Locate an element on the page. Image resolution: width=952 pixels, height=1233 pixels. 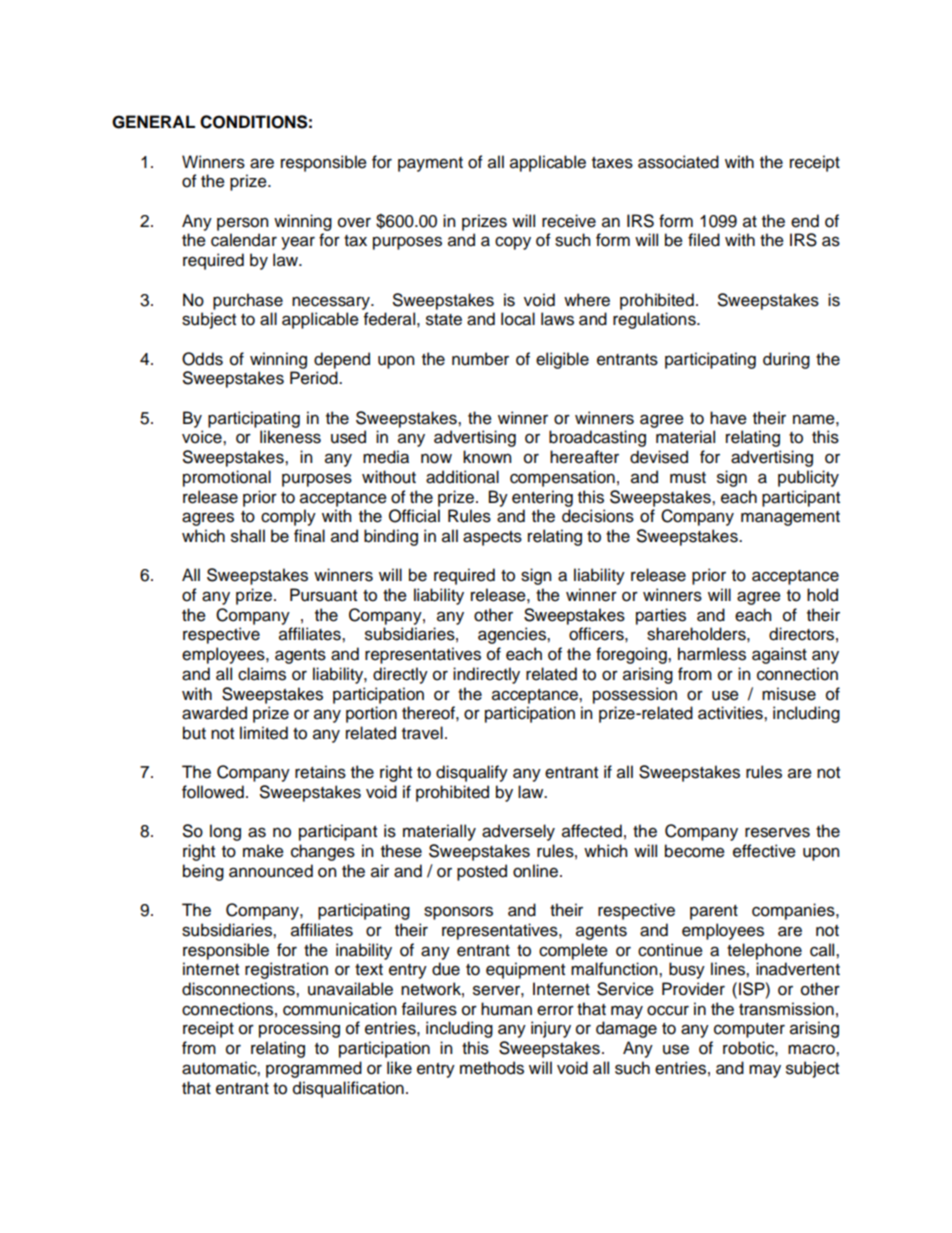
agencies is located at coordinates (513, 635).
